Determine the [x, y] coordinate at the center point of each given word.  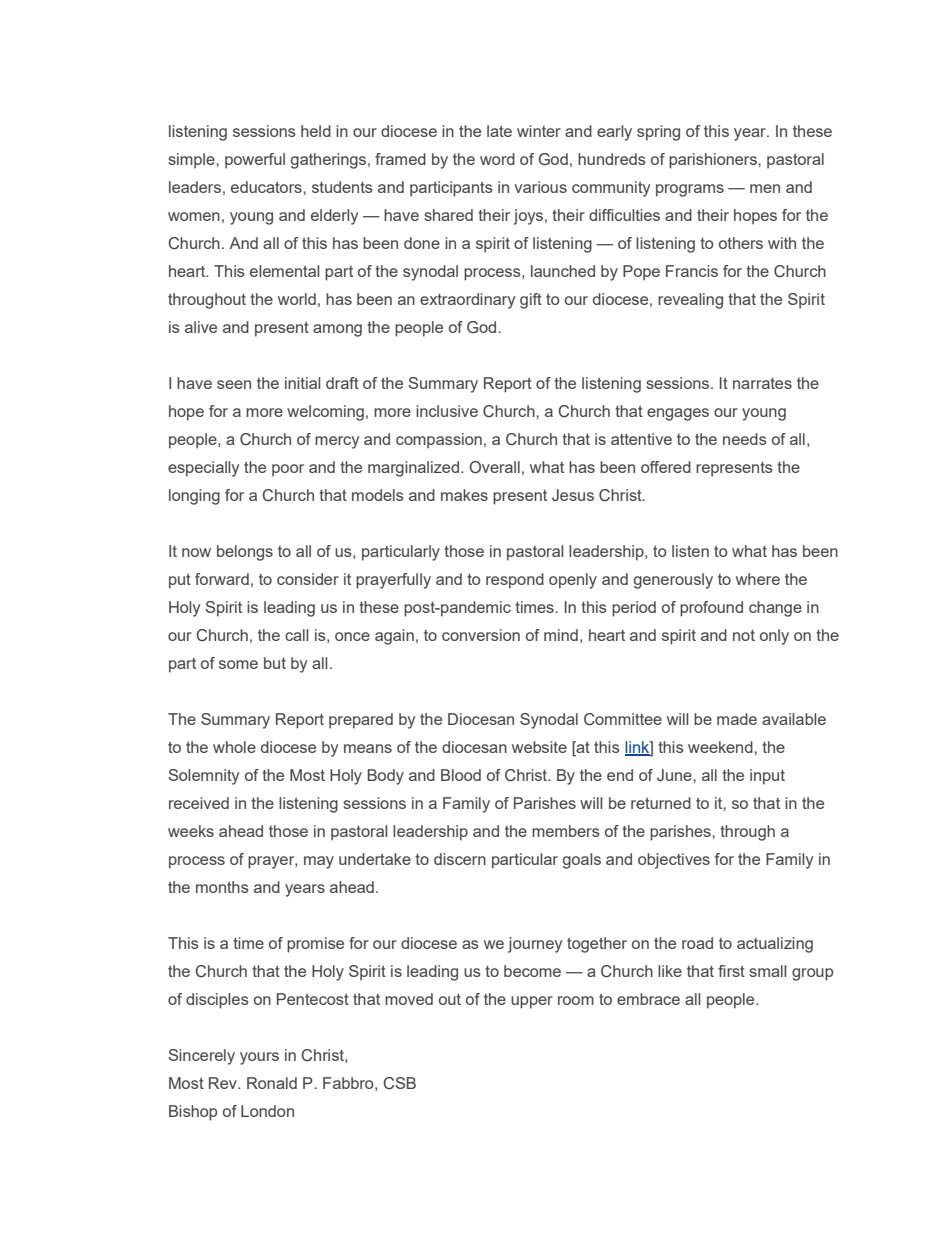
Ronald [272, 1083]
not [744, 635]
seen [234, 384]
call [296, 635]
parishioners [714, 161]
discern [460, 859]
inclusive [447, 411]
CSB [399, 1083]
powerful [255, 161]
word [497, 159]
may [319, 862]
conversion [481, 635]
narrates [762, 383]
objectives [674, 861]
